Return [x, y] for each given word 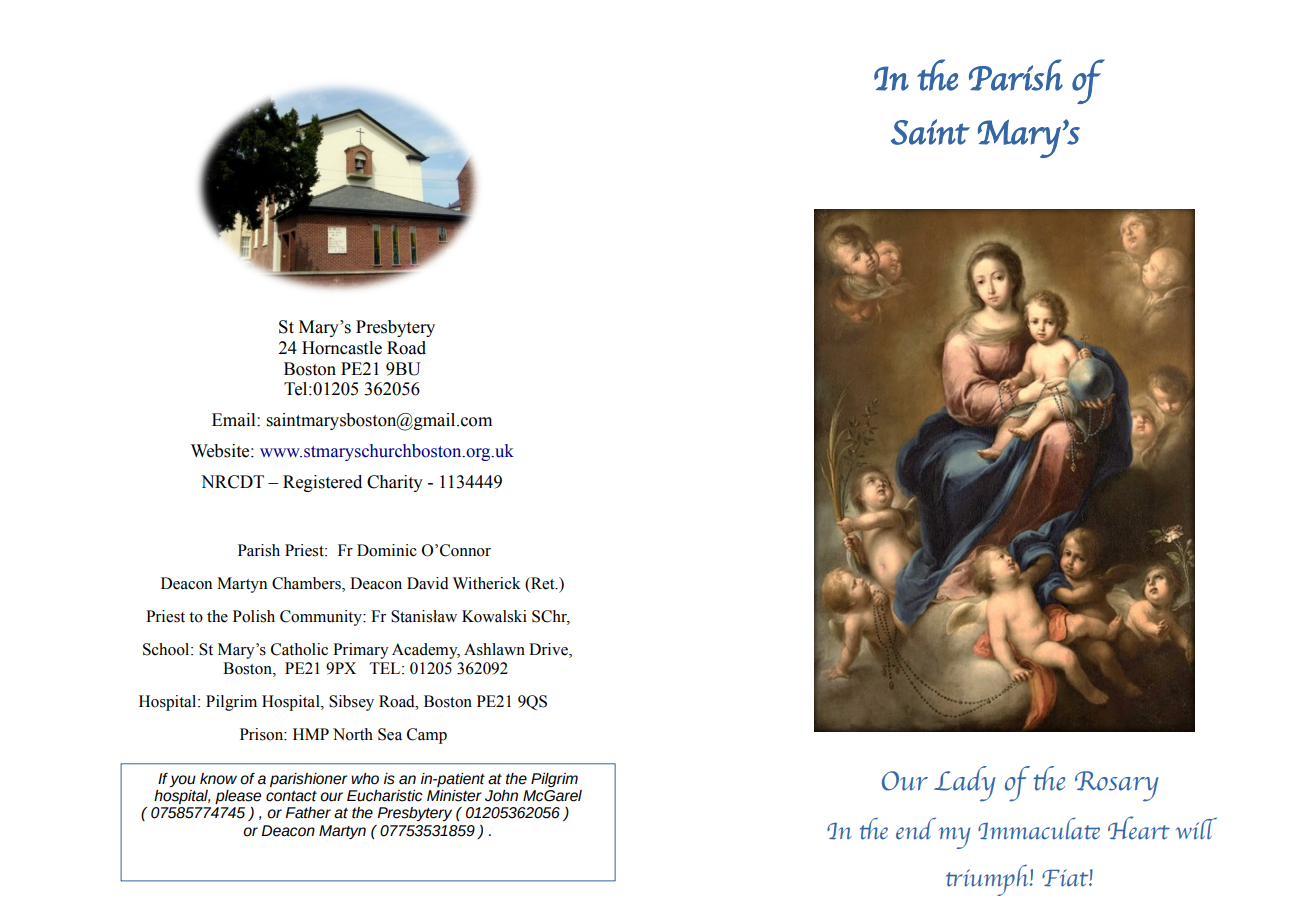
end [916, 828]
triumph [988, 880]
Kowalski [494, 616]
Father [308, 813]
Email [235, 420]
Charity [395, 483]
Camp [427, 736]
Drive [549, 650]
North [353, 734]
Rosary [1117, 786]
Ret [543, 583]
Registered [322, 483]
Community [322, 618]
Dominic [387, 550]
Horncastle [342, 348]
